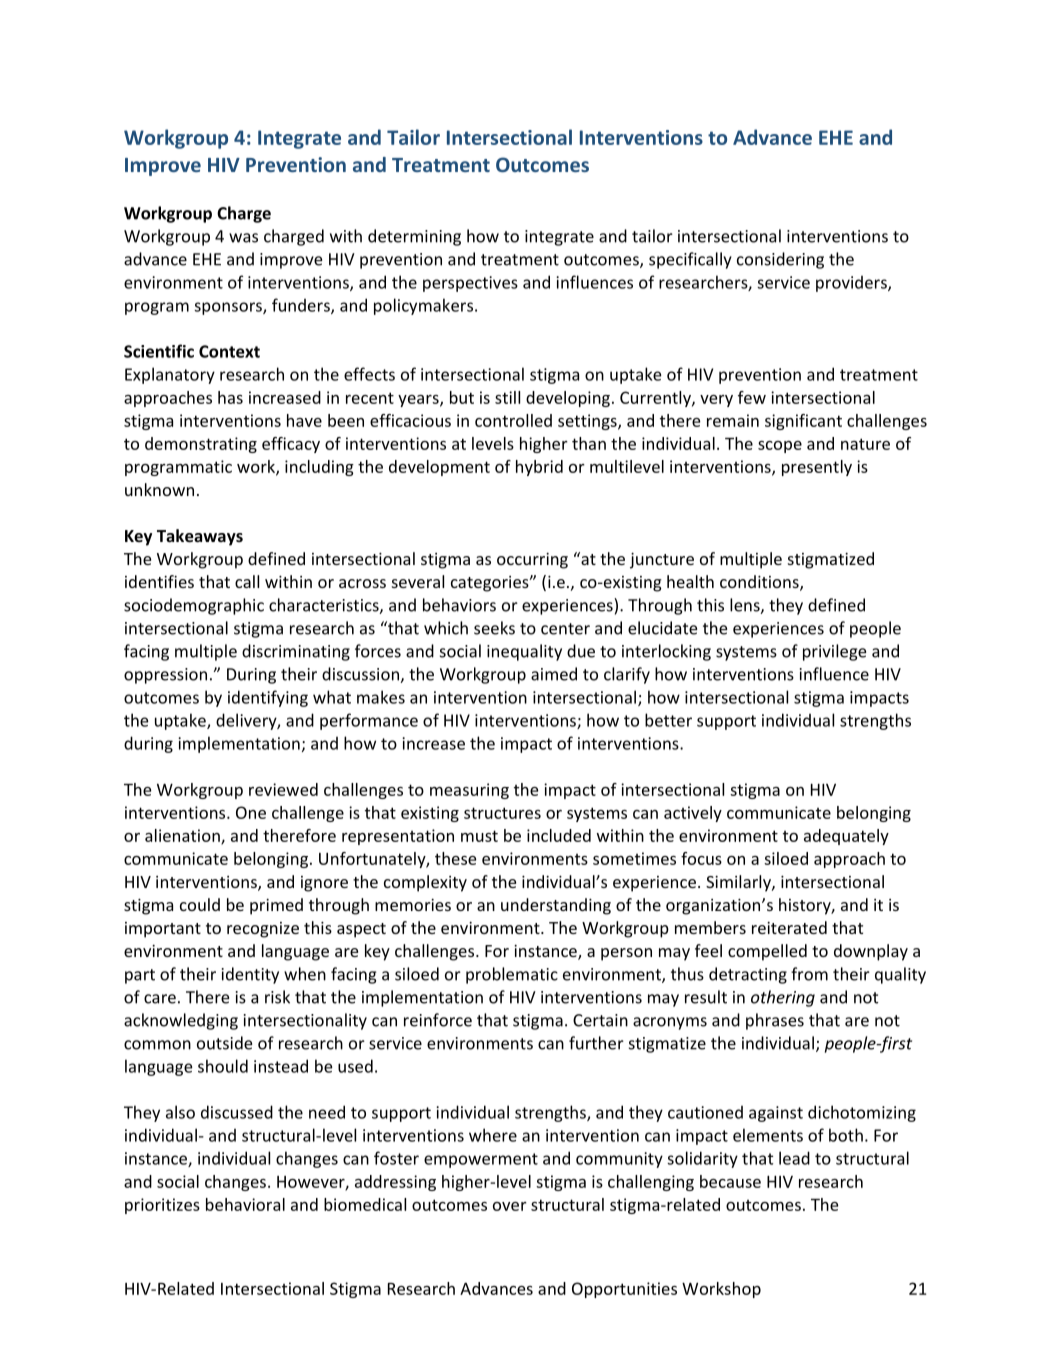  What do you see at coordinates (817, 468) in the image?
I see `presently` at bounding box center [817, 468].
